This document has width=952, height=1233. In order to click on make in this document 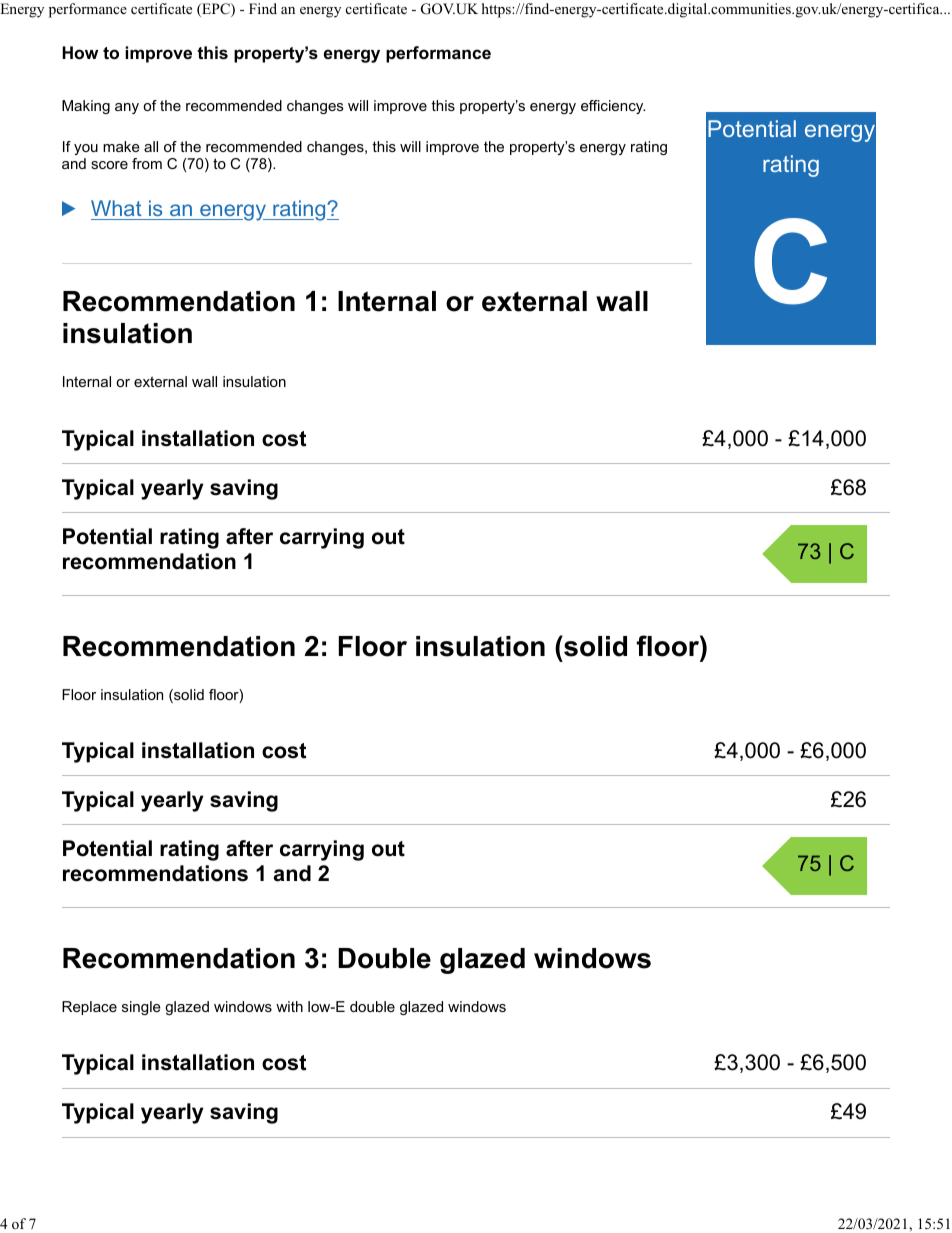, I will do `click(121, 146)`.
